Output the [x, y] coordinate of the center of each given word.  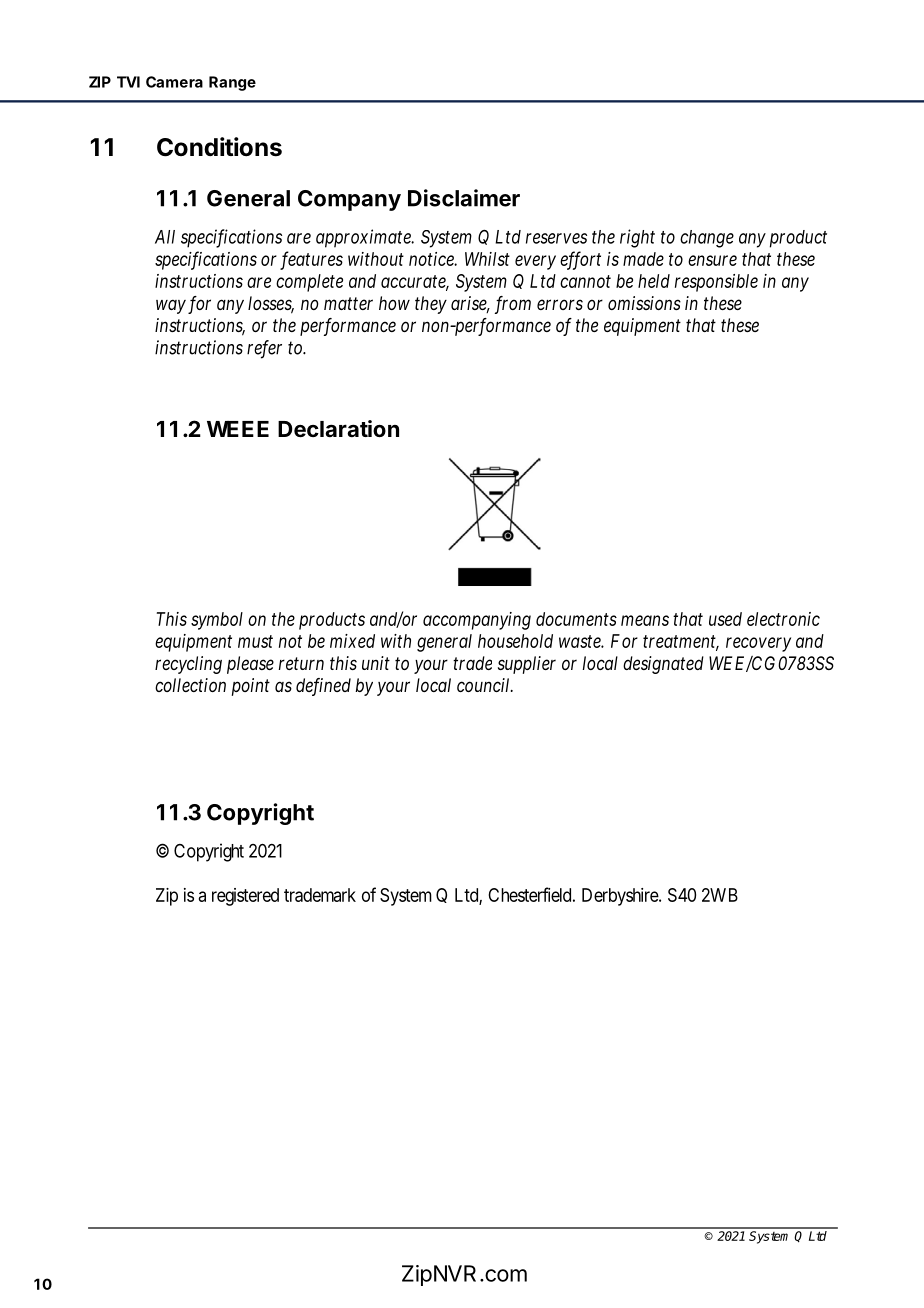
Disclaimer [464, 198]
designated [663, 665]
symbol [217, 621]
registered [245, 897]
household [515, 641]
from [513, 305]
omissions [644, 303]
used [725, 619]
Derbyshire [621, 897]
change [707, 239]
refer [264, 349]
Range [232, 83]
